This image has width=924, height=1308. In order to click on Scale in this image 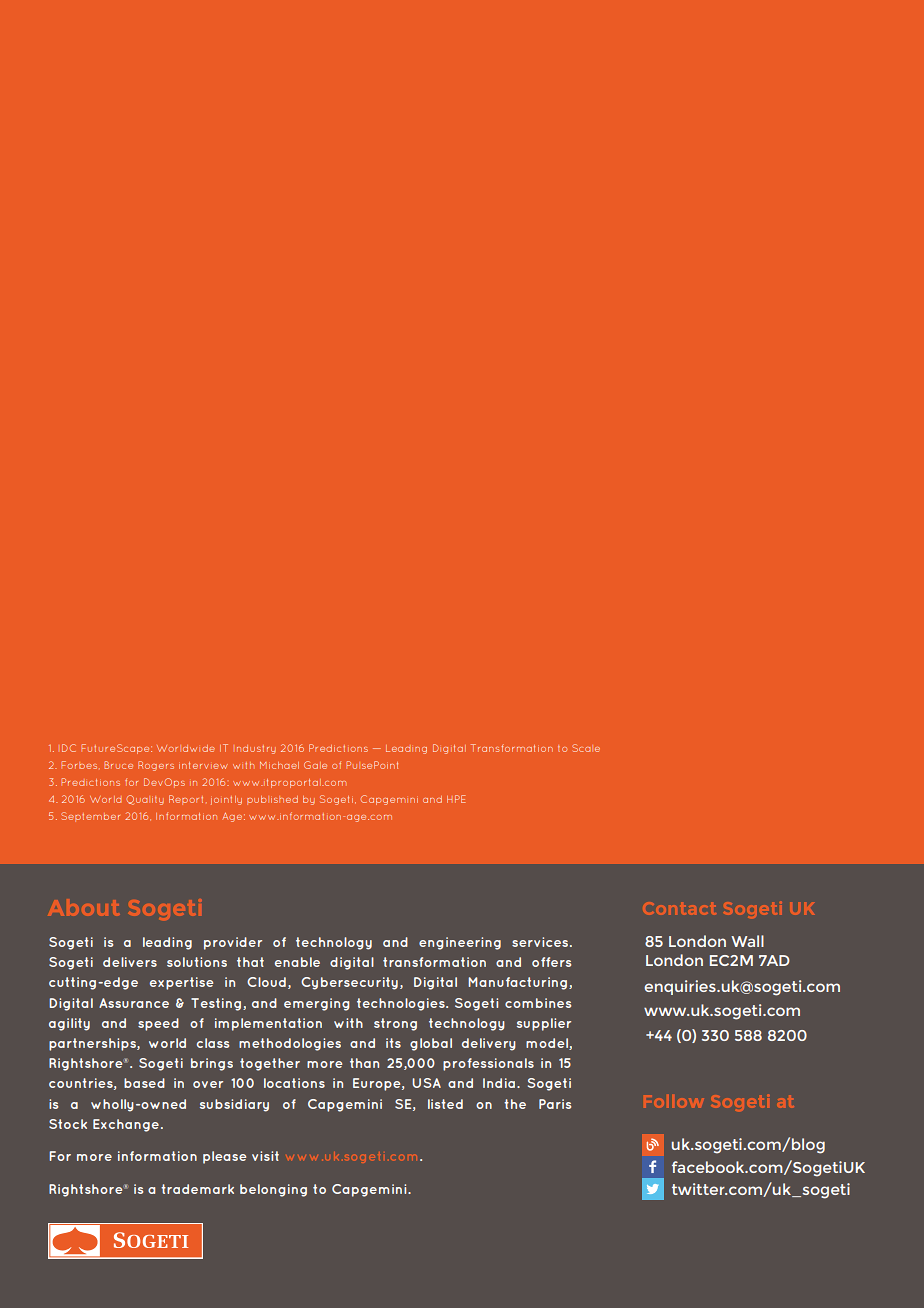, I will do `click(586, 748)`.
